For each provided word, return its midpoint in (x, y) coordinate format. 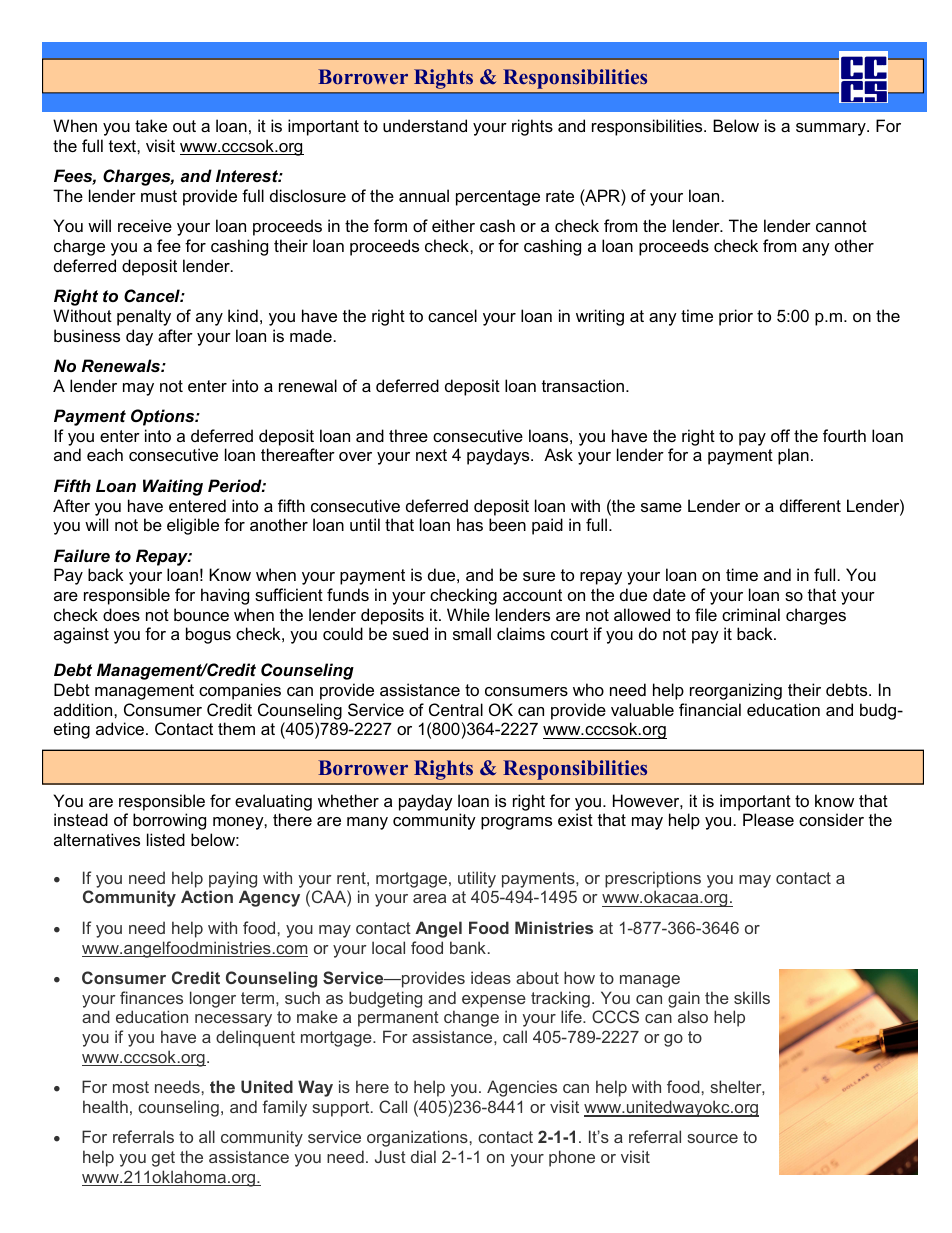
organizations (417, 1138)
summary (832, 129)
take (151, 125)
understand (425, 125)
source (712, 1138)
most (131, 1087)
